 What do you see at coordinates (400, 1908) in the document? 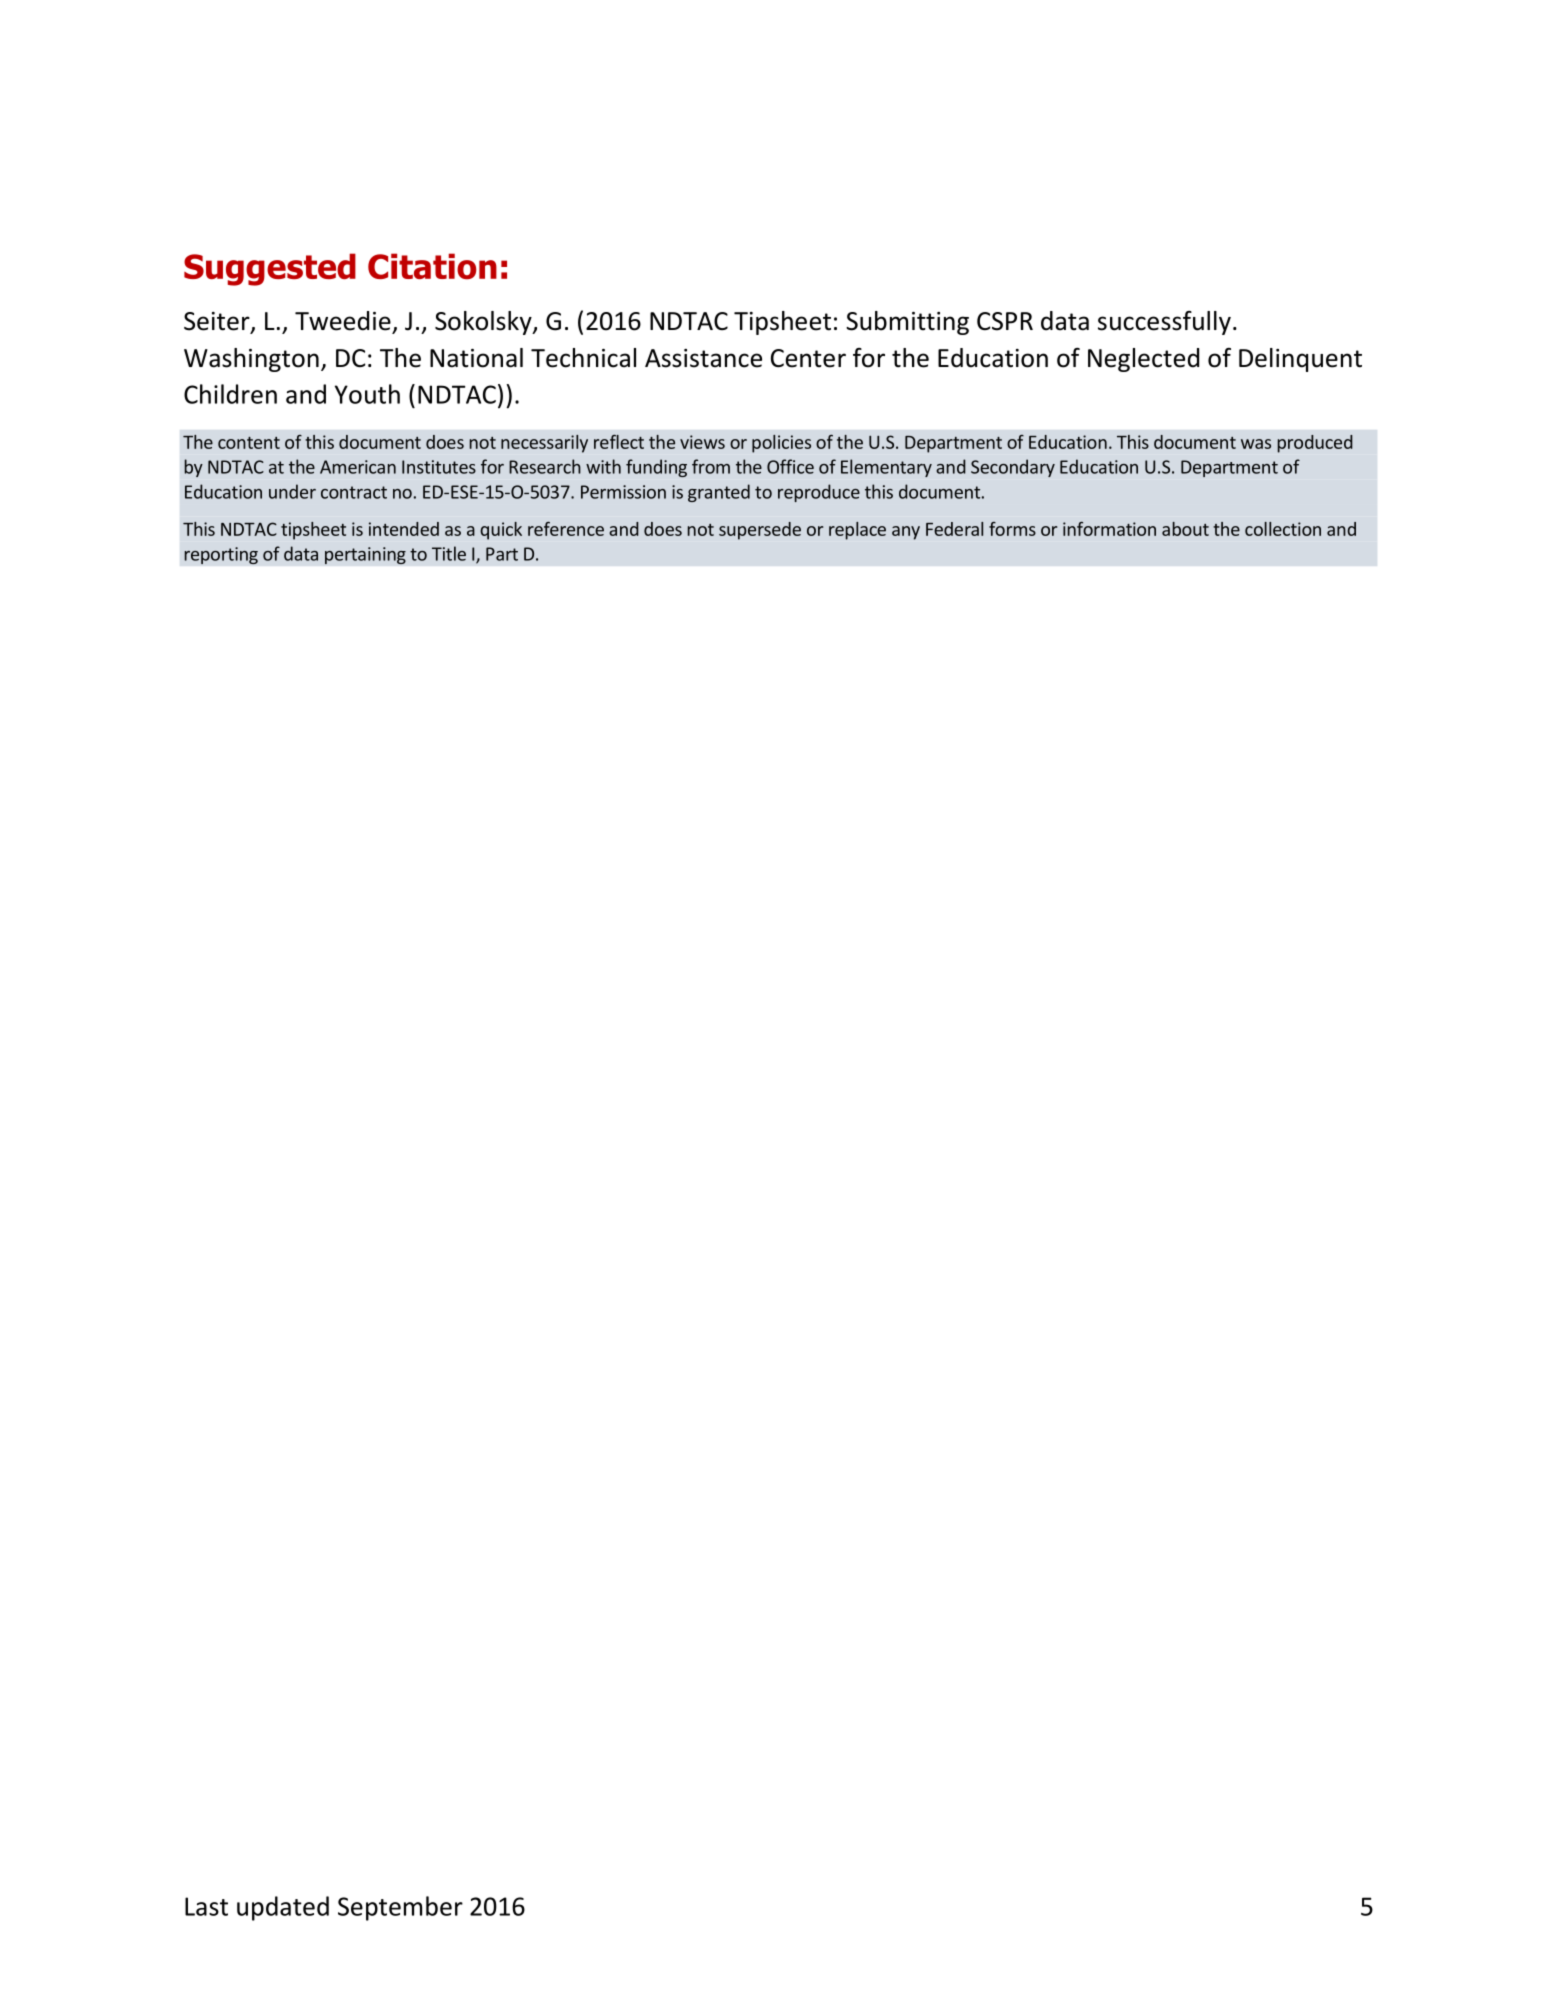
I see `September` at bounding box center [400, 1908].
